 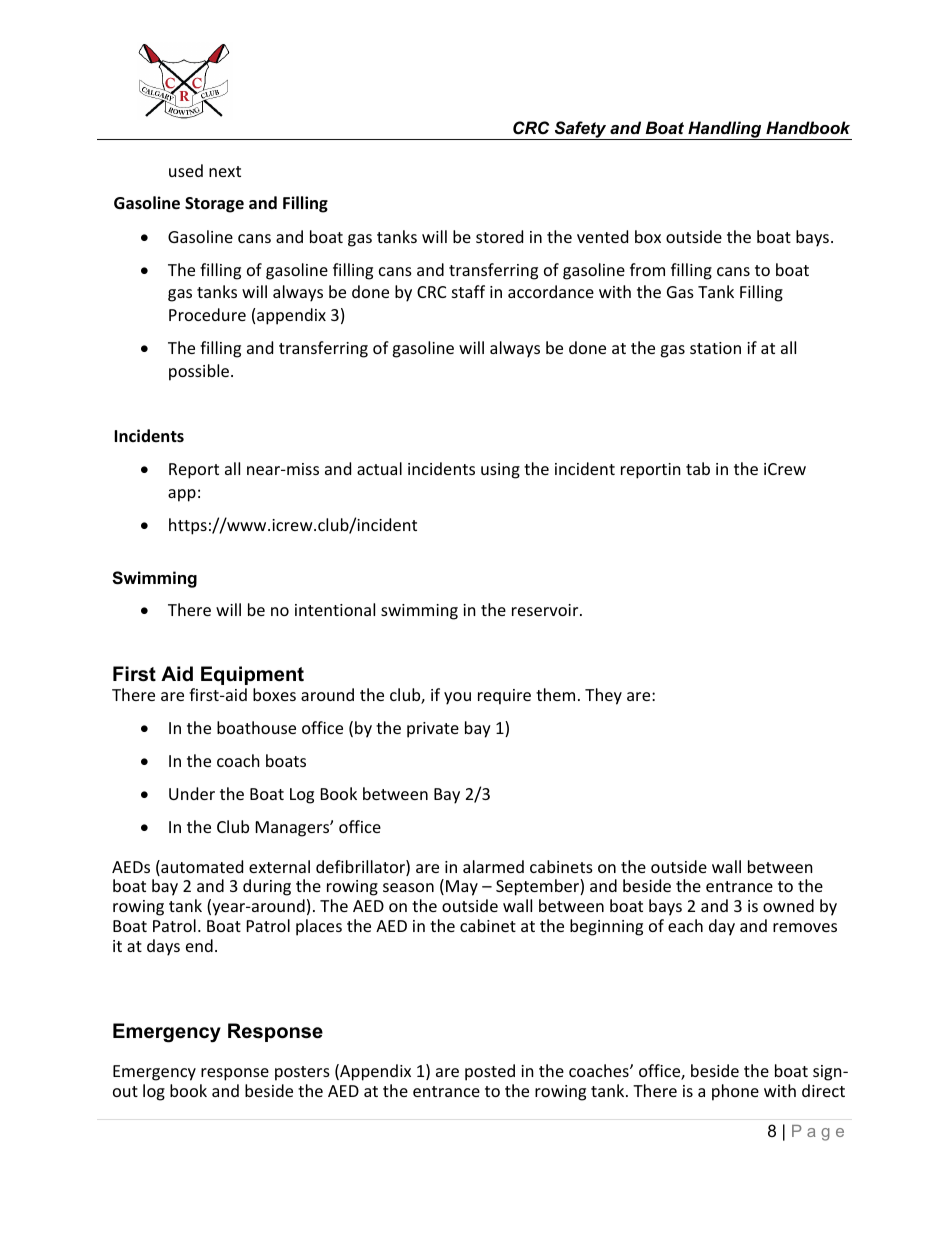 I want to click on Handling, so click(x=725, y=130).
